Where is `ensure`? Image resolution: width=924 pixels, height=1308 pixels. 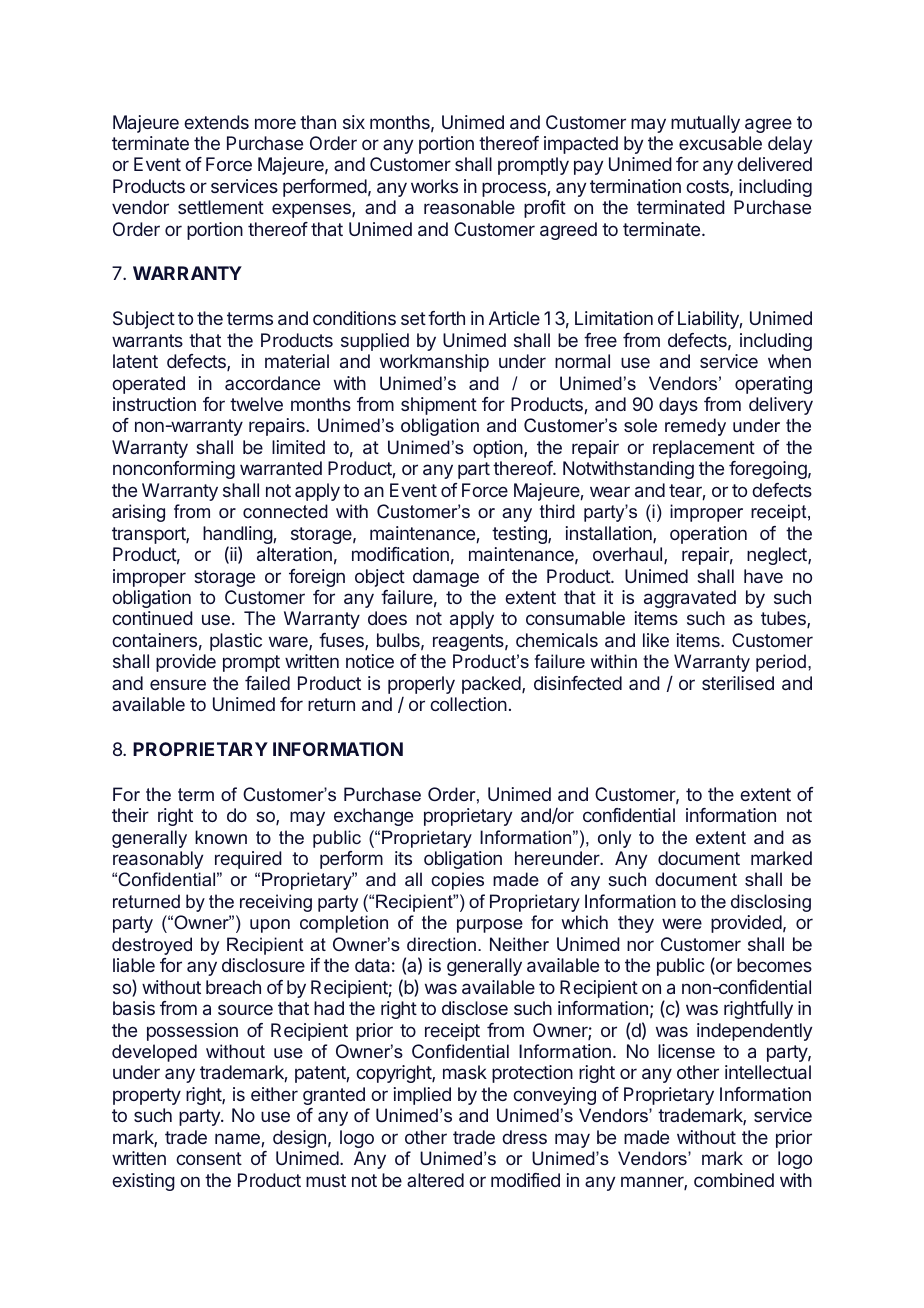
ensure is located at coordinates (178, 684).
